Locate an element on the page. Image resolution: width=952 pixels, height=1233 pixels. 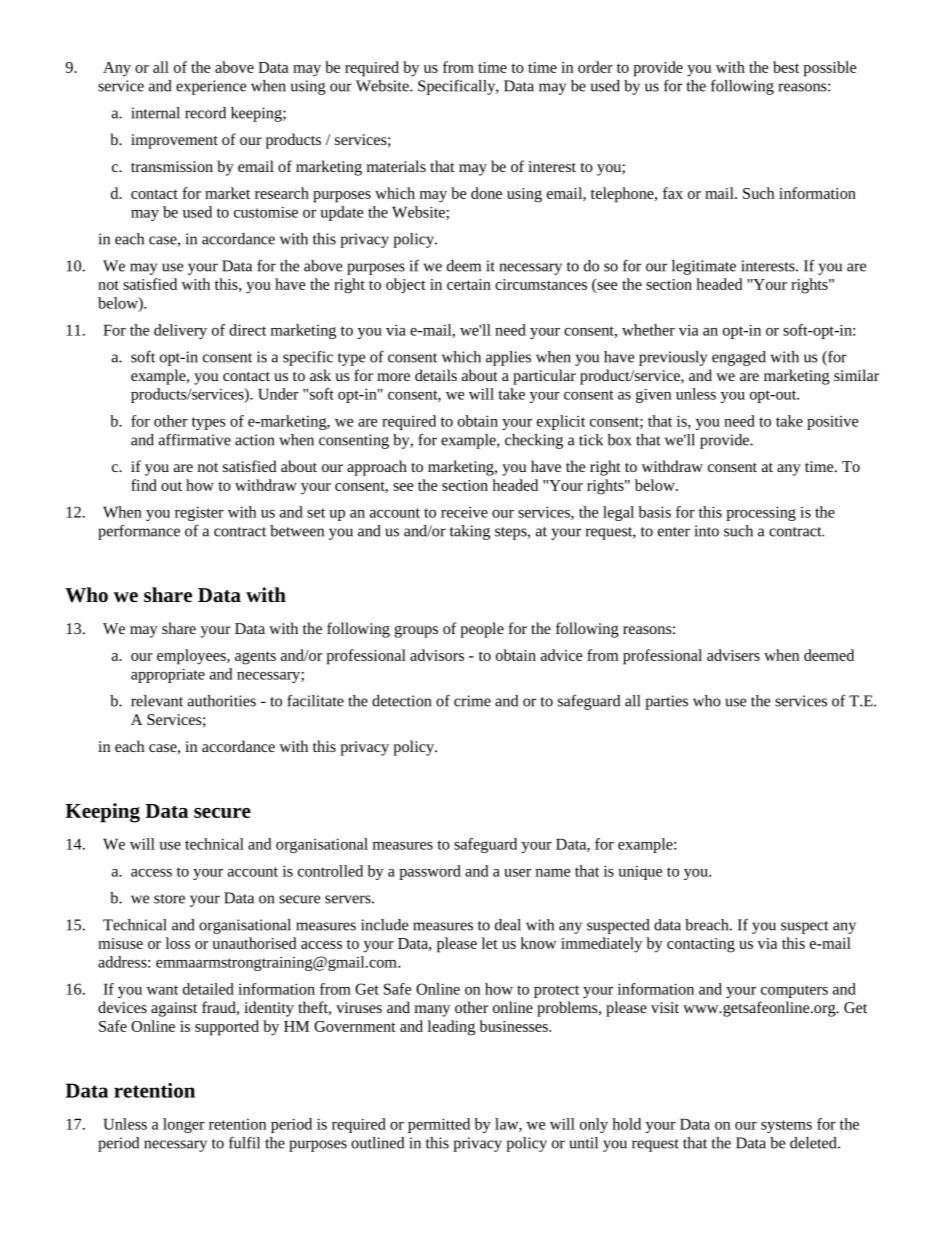
best is located at coordinates (786, 67).
